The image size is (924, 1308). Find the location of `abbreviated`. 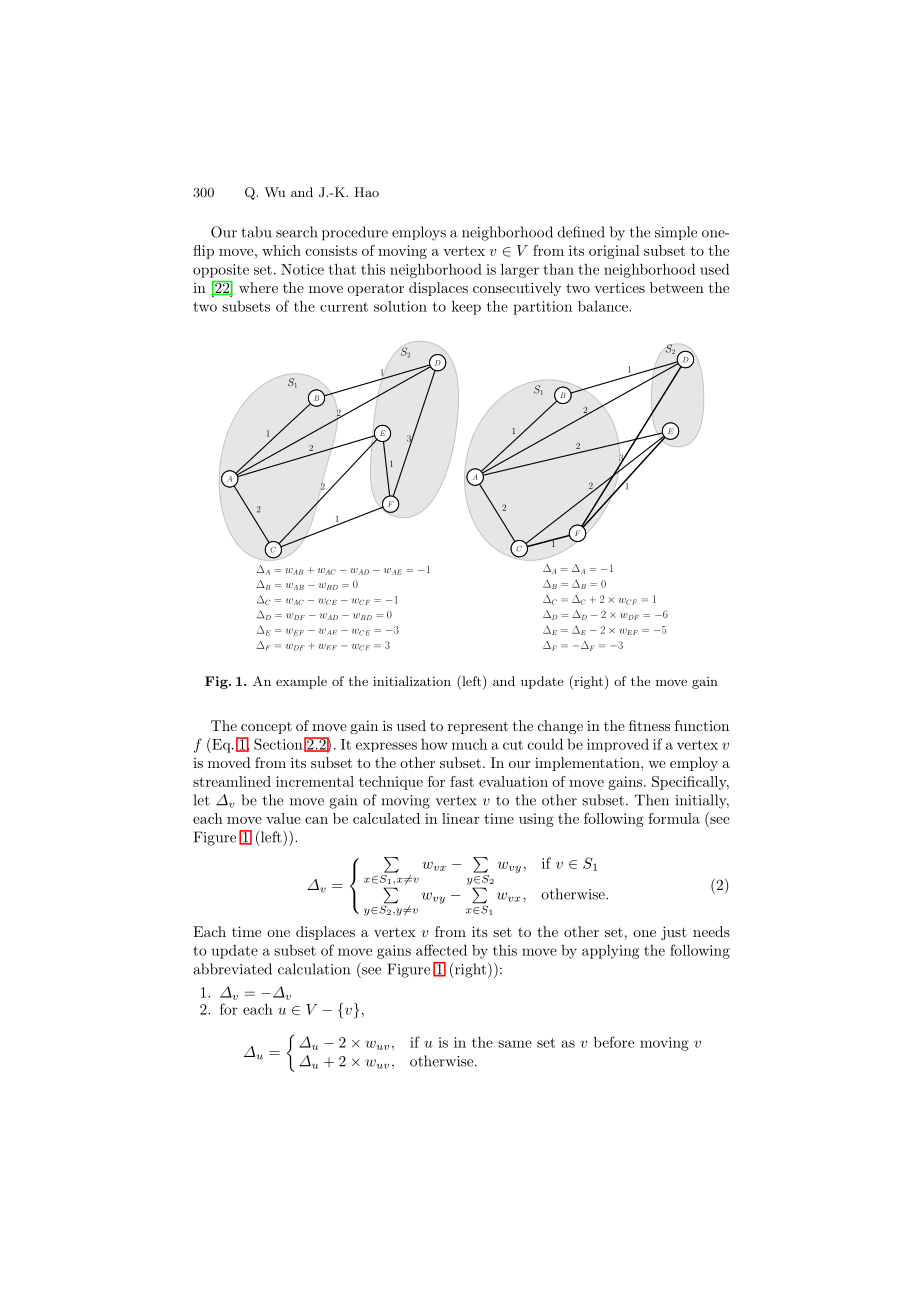

abbreviated is located at coordinates (232, 969).
